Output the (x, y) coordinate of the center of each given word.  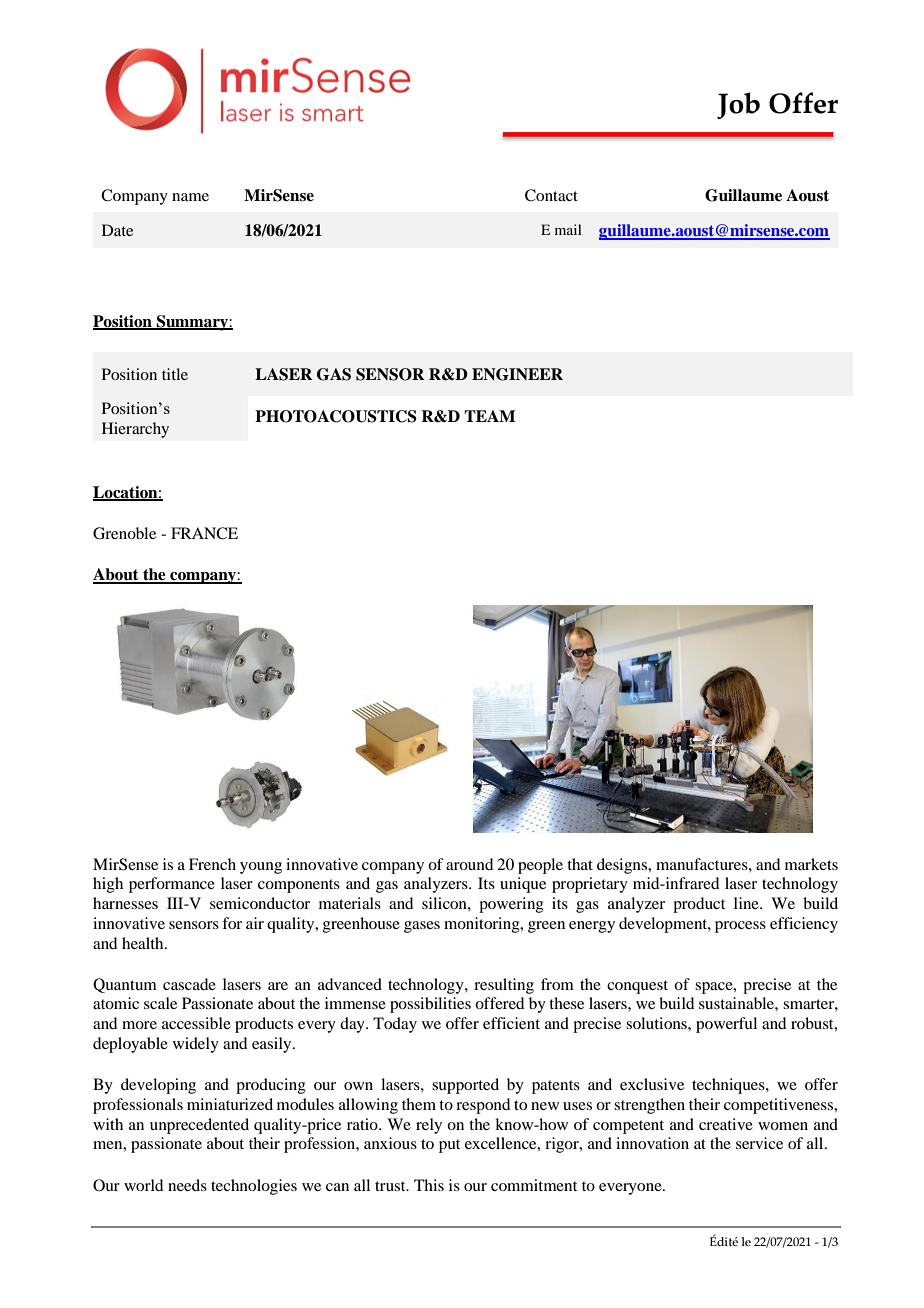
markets (811, 864)
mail (568, 229)
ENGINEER (517, 374)
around (469, 864)
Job (738, 105)
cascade (189, 984)
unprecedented (199, 1126)
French (212, 864)
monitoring (483, 925)
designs (623, 866)
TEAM (489, 416)
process (740, 927)
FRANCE (204, 533)
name (190, 197)
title (175, 374)
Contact (551, 195)
